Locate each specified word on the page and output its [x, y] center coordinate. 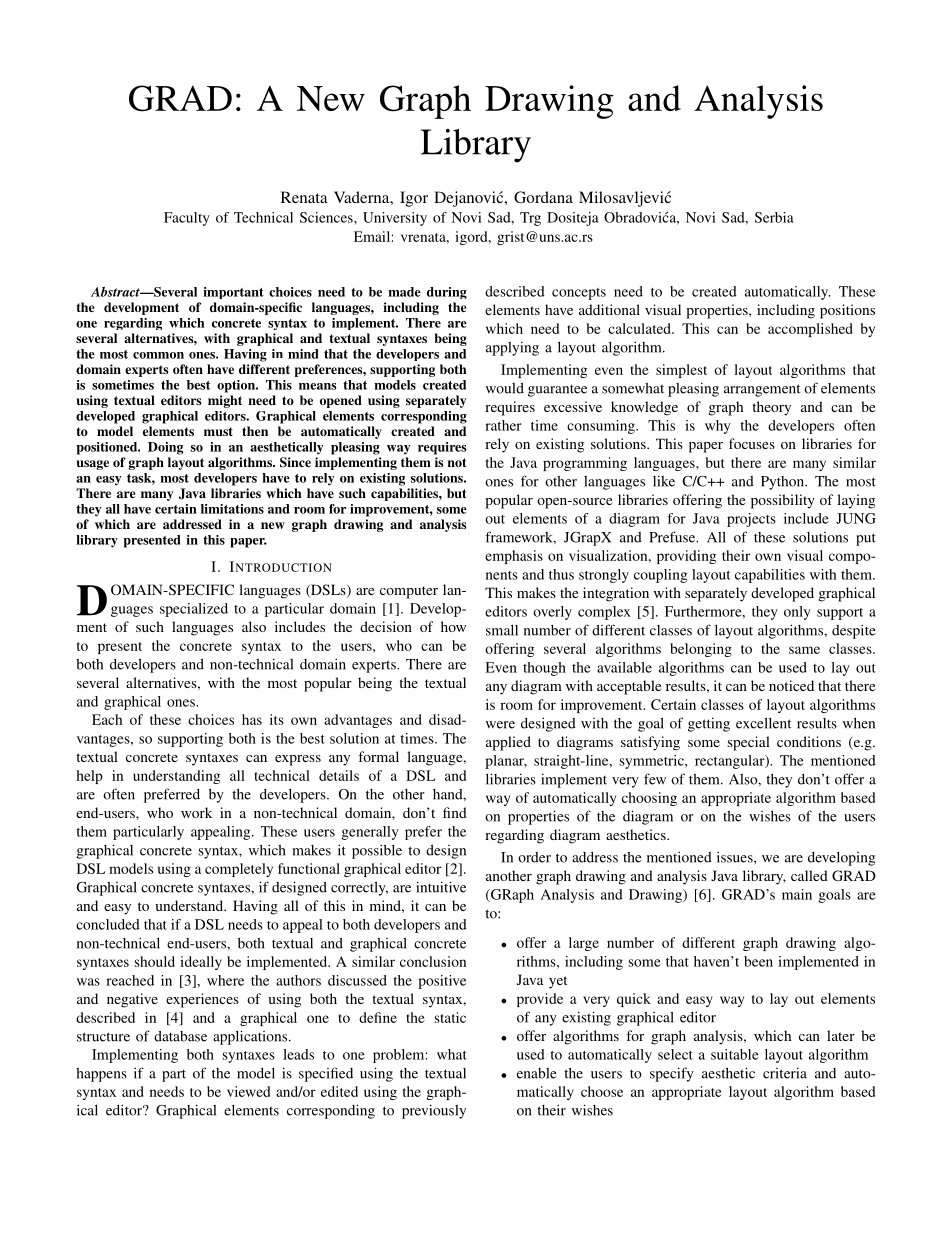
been [758, 961]
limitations [232, 509]
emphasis [514, 557]
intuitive [441, 887]
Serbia [774, 217]
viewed [248, 1091]
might [225, 401]
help [90, 777]
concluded [108, 924]
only [797, 613]
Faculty [187, 219]
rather [503, 425]
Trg [530, 219]
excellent [763, 723]
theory [771, 408]
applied [508, 743]
